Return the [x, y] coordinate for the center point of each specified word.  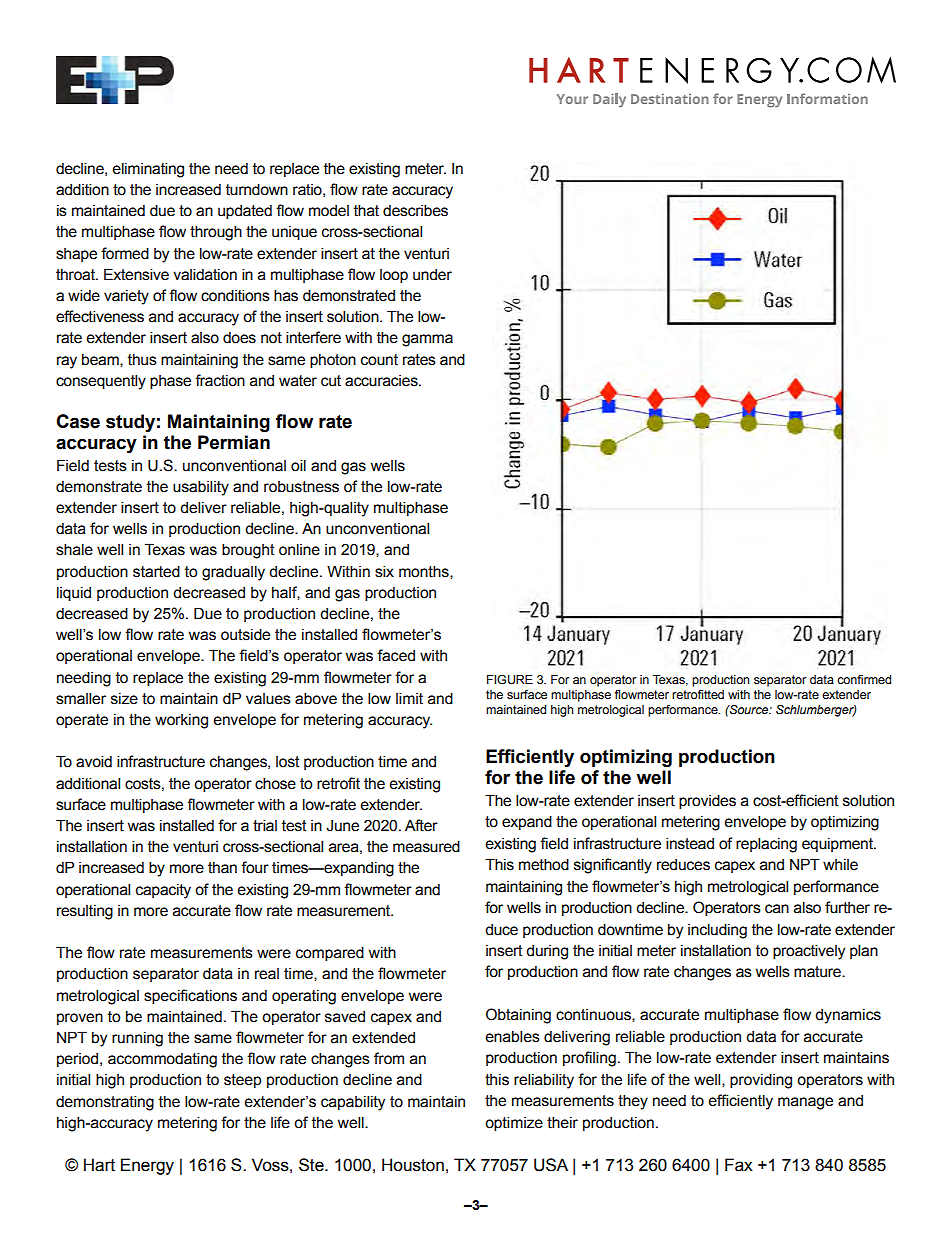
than [222, 868]
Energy [147, 1166]
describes [415, 210]
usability [201, 488]
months [425, 572]
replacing [766, 845]
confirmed [864, 679]
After [421, 825]
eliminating [148, 170]
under [432, 275]
